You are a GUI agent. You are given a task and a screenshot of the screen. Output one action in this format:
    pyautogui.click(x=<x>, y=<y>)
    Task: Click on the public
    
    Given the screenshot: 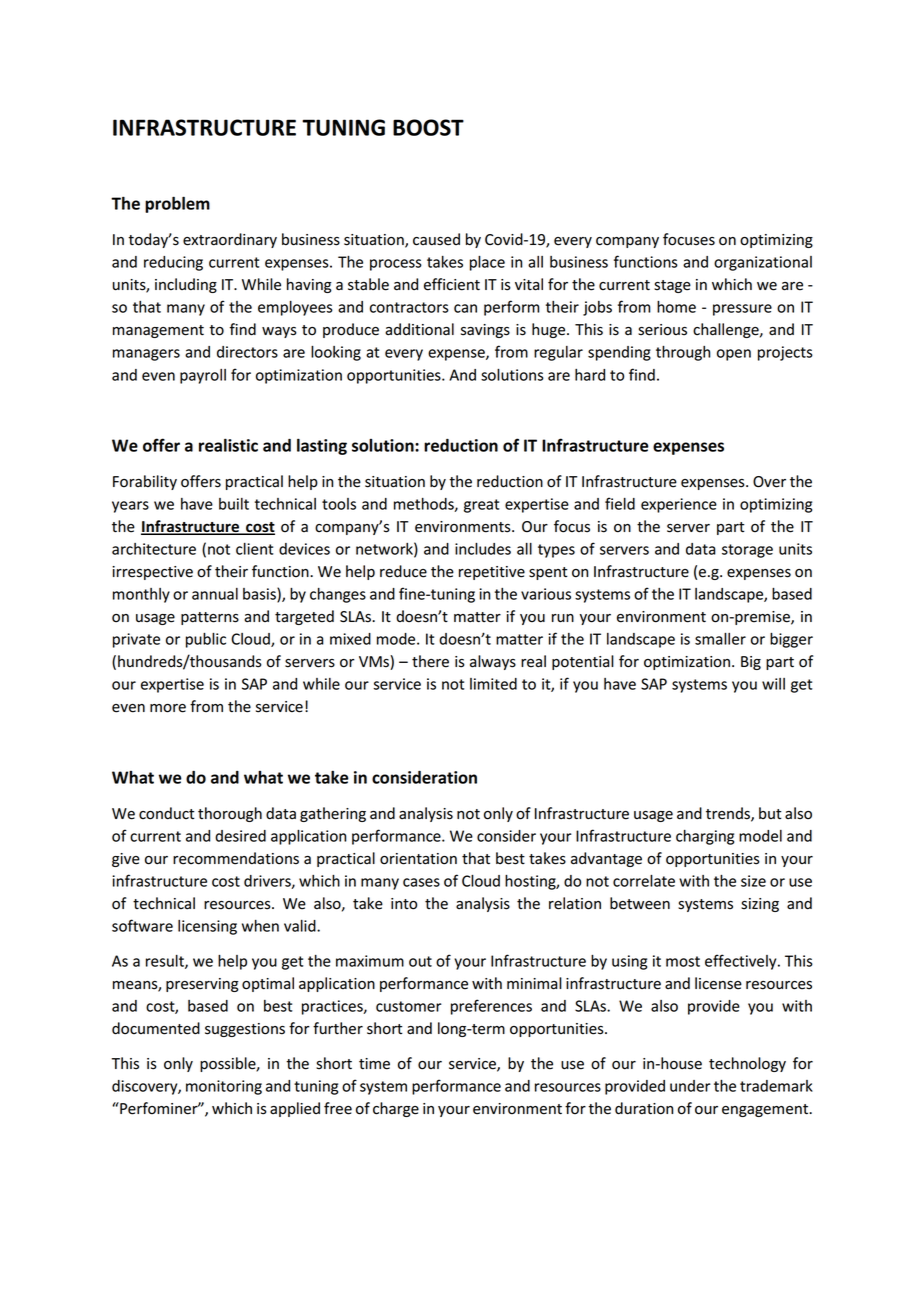 What is the action you would take?
    pyautogui.click(x=206, y=640)
